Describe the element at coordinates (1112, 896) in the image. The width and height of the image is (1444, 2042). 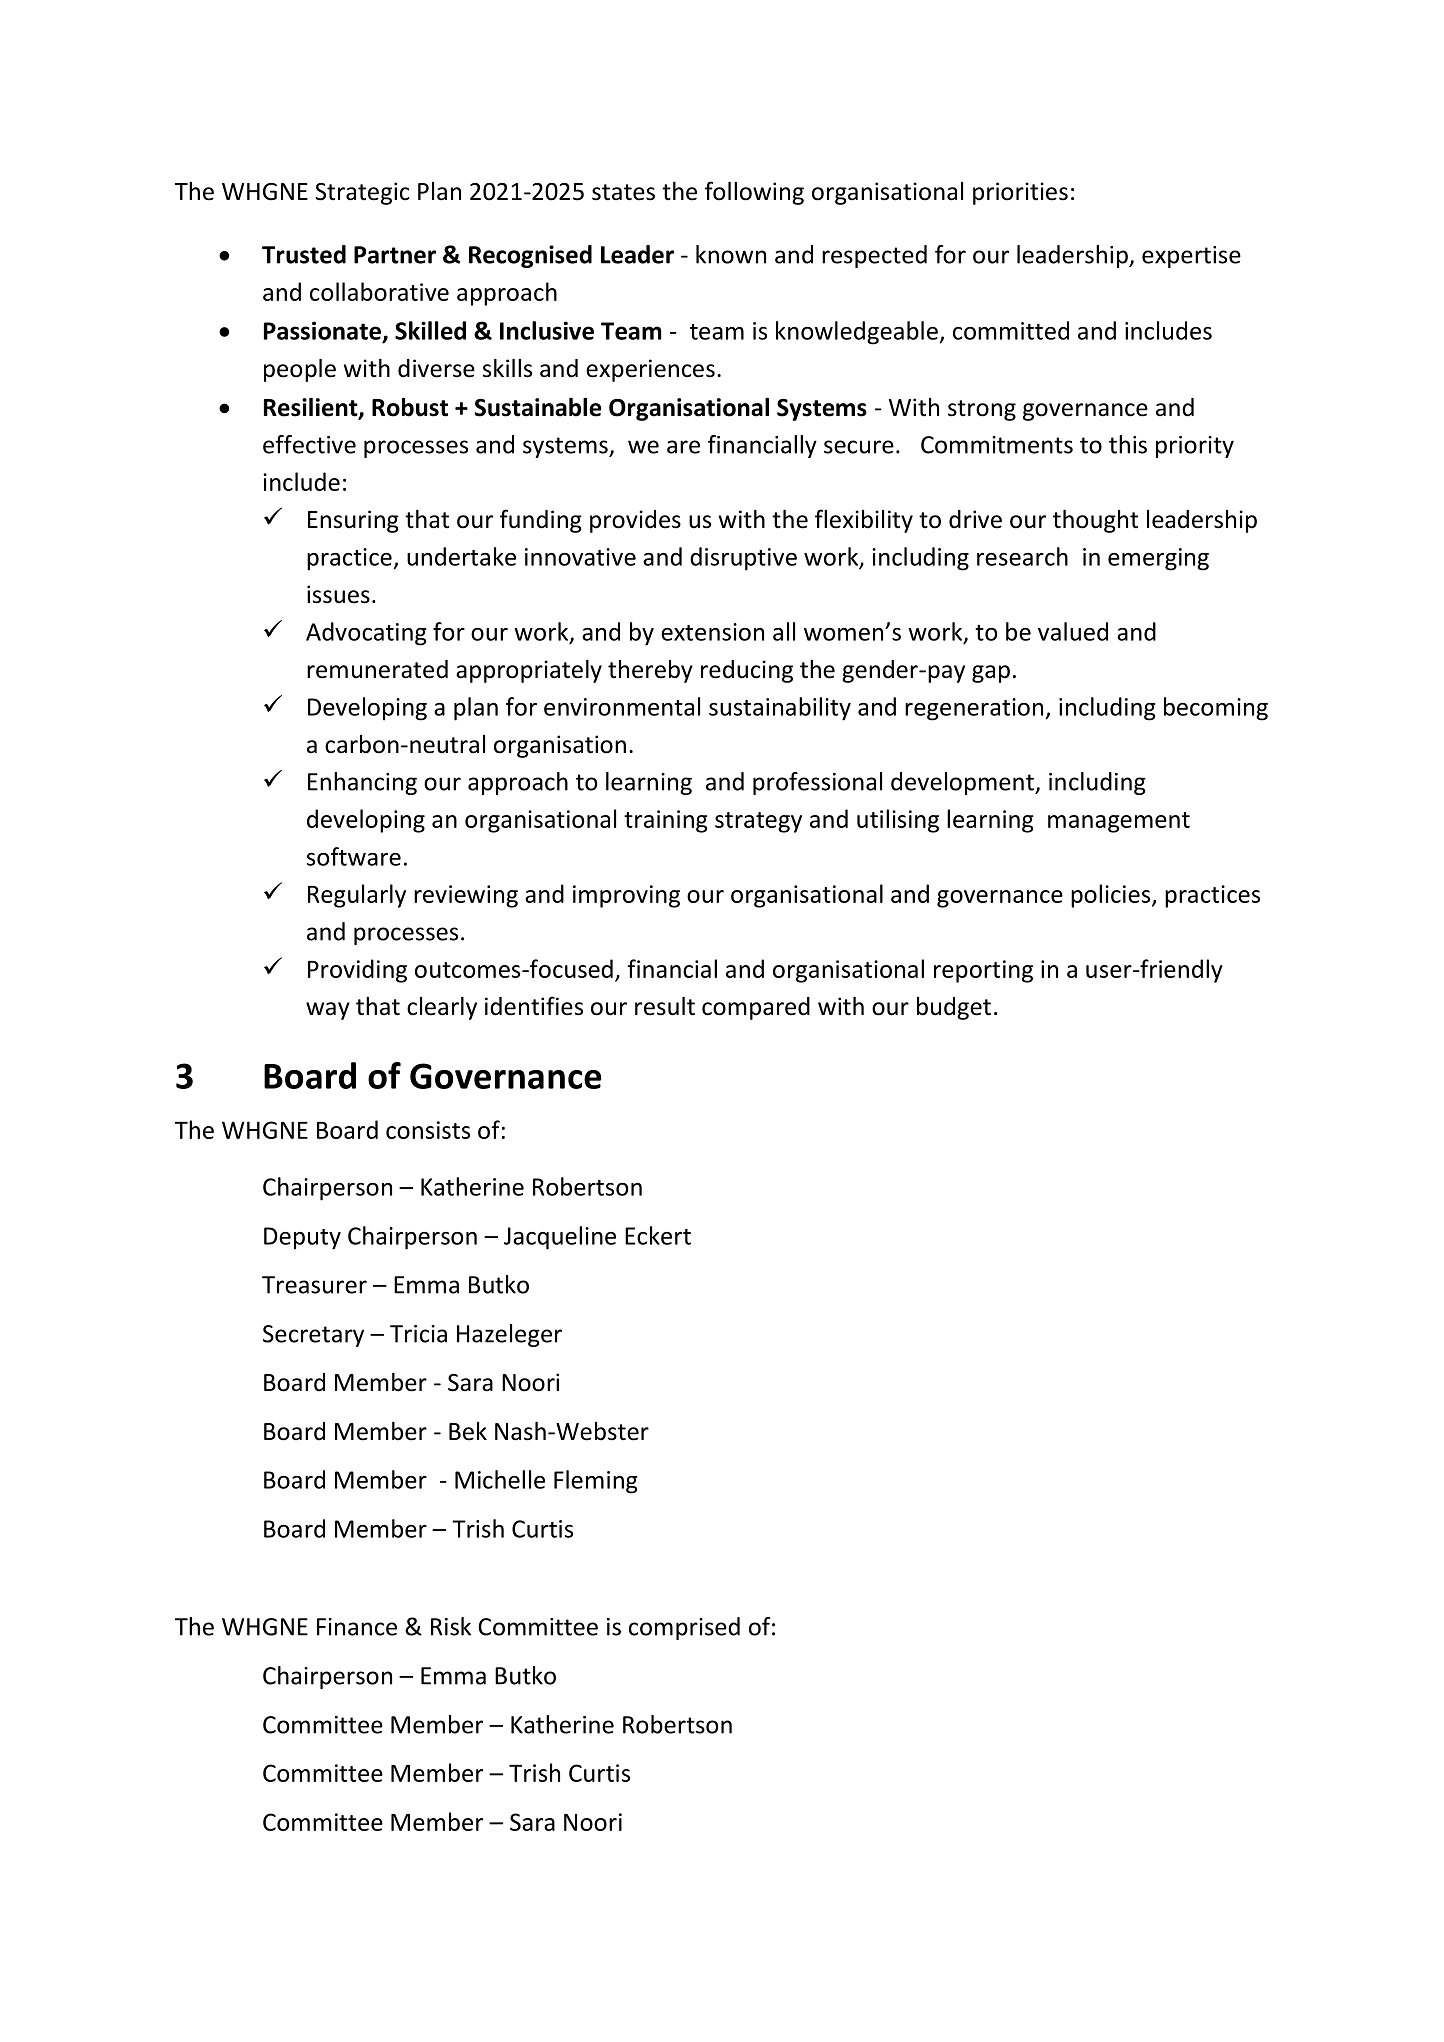
I see `policies` at that location.
